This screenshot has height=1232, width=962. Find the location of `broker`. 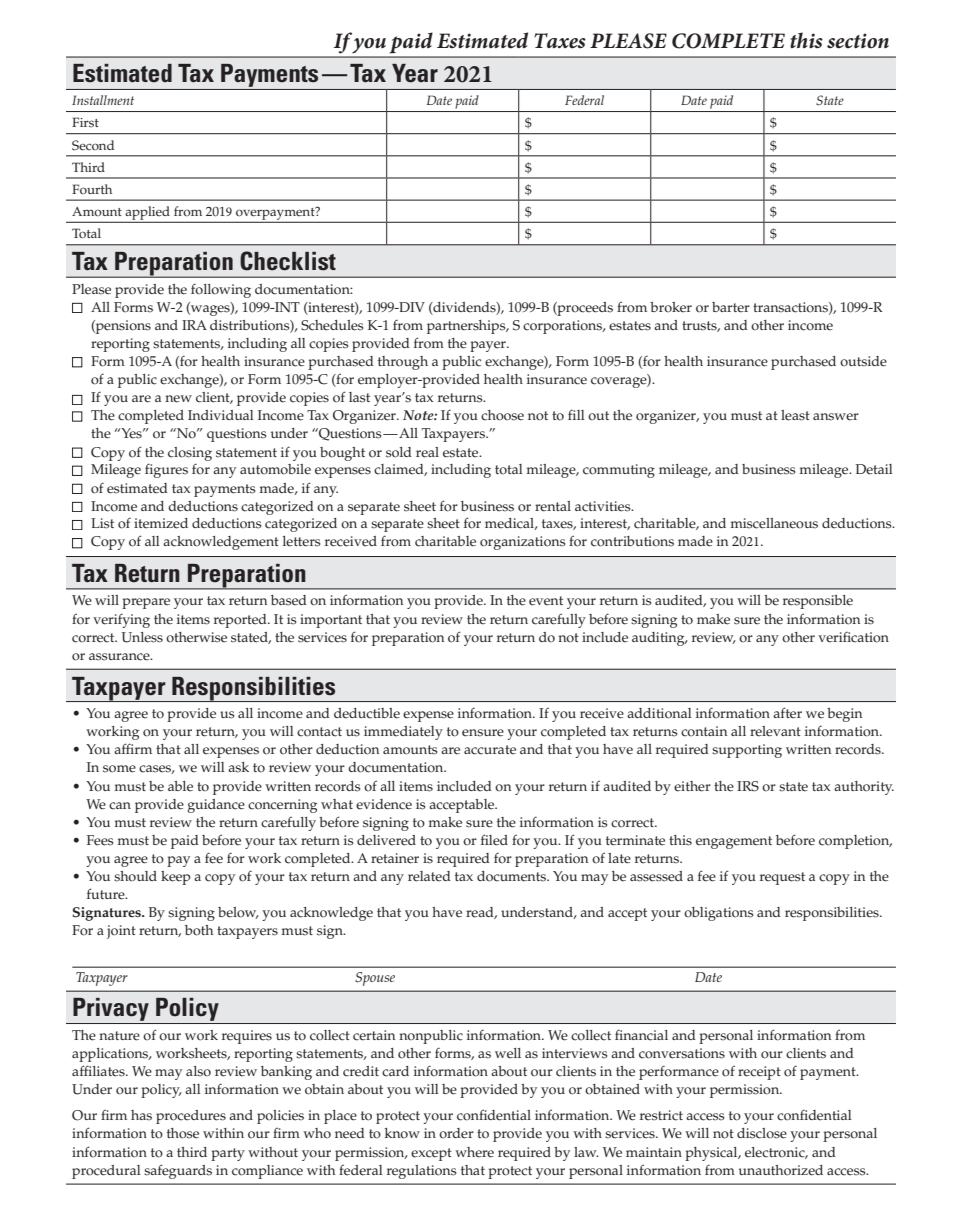

broker is located at coordinates (671, 307).
